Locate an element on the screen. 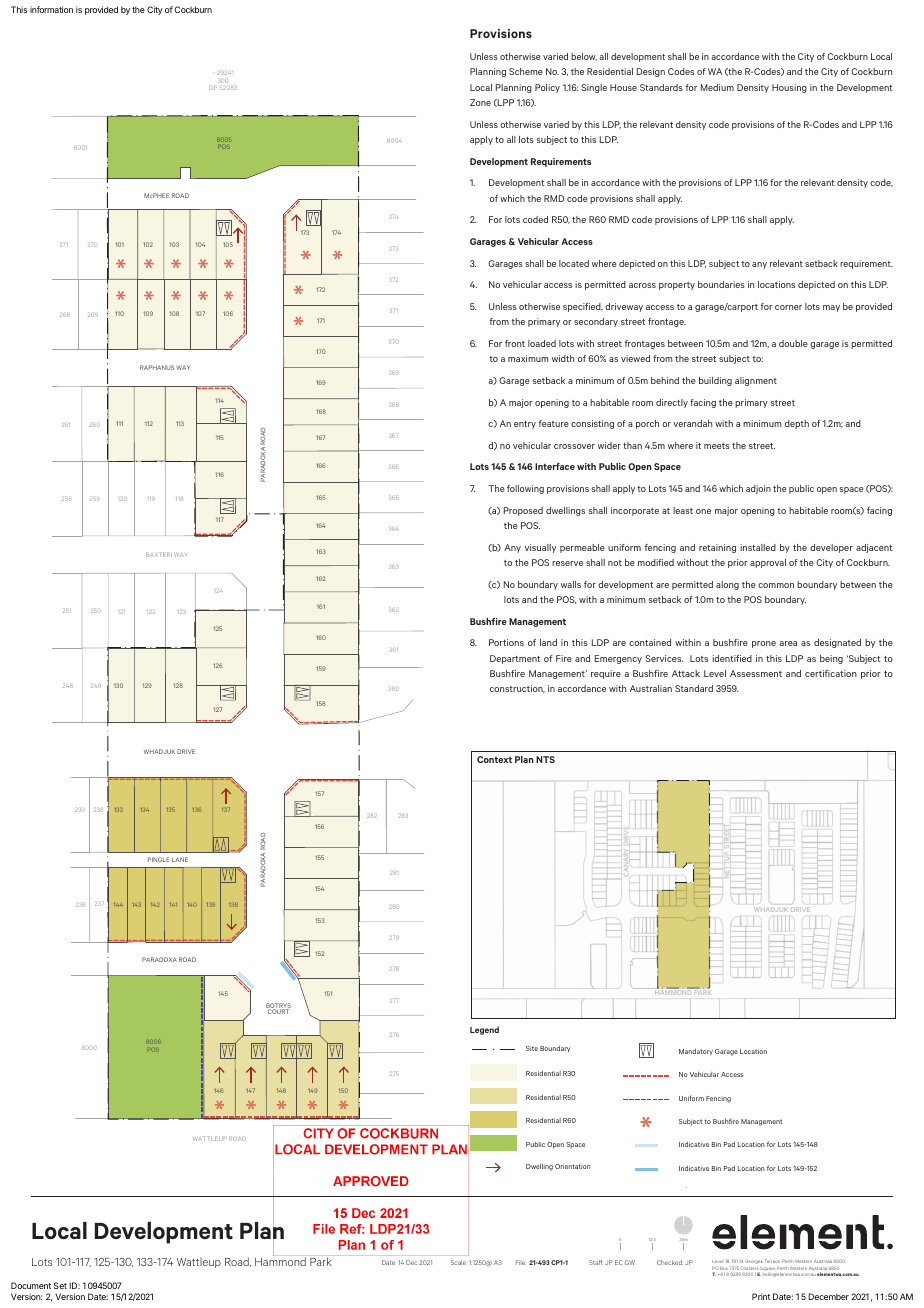  Scheme is located at coordinates (526, 71).
